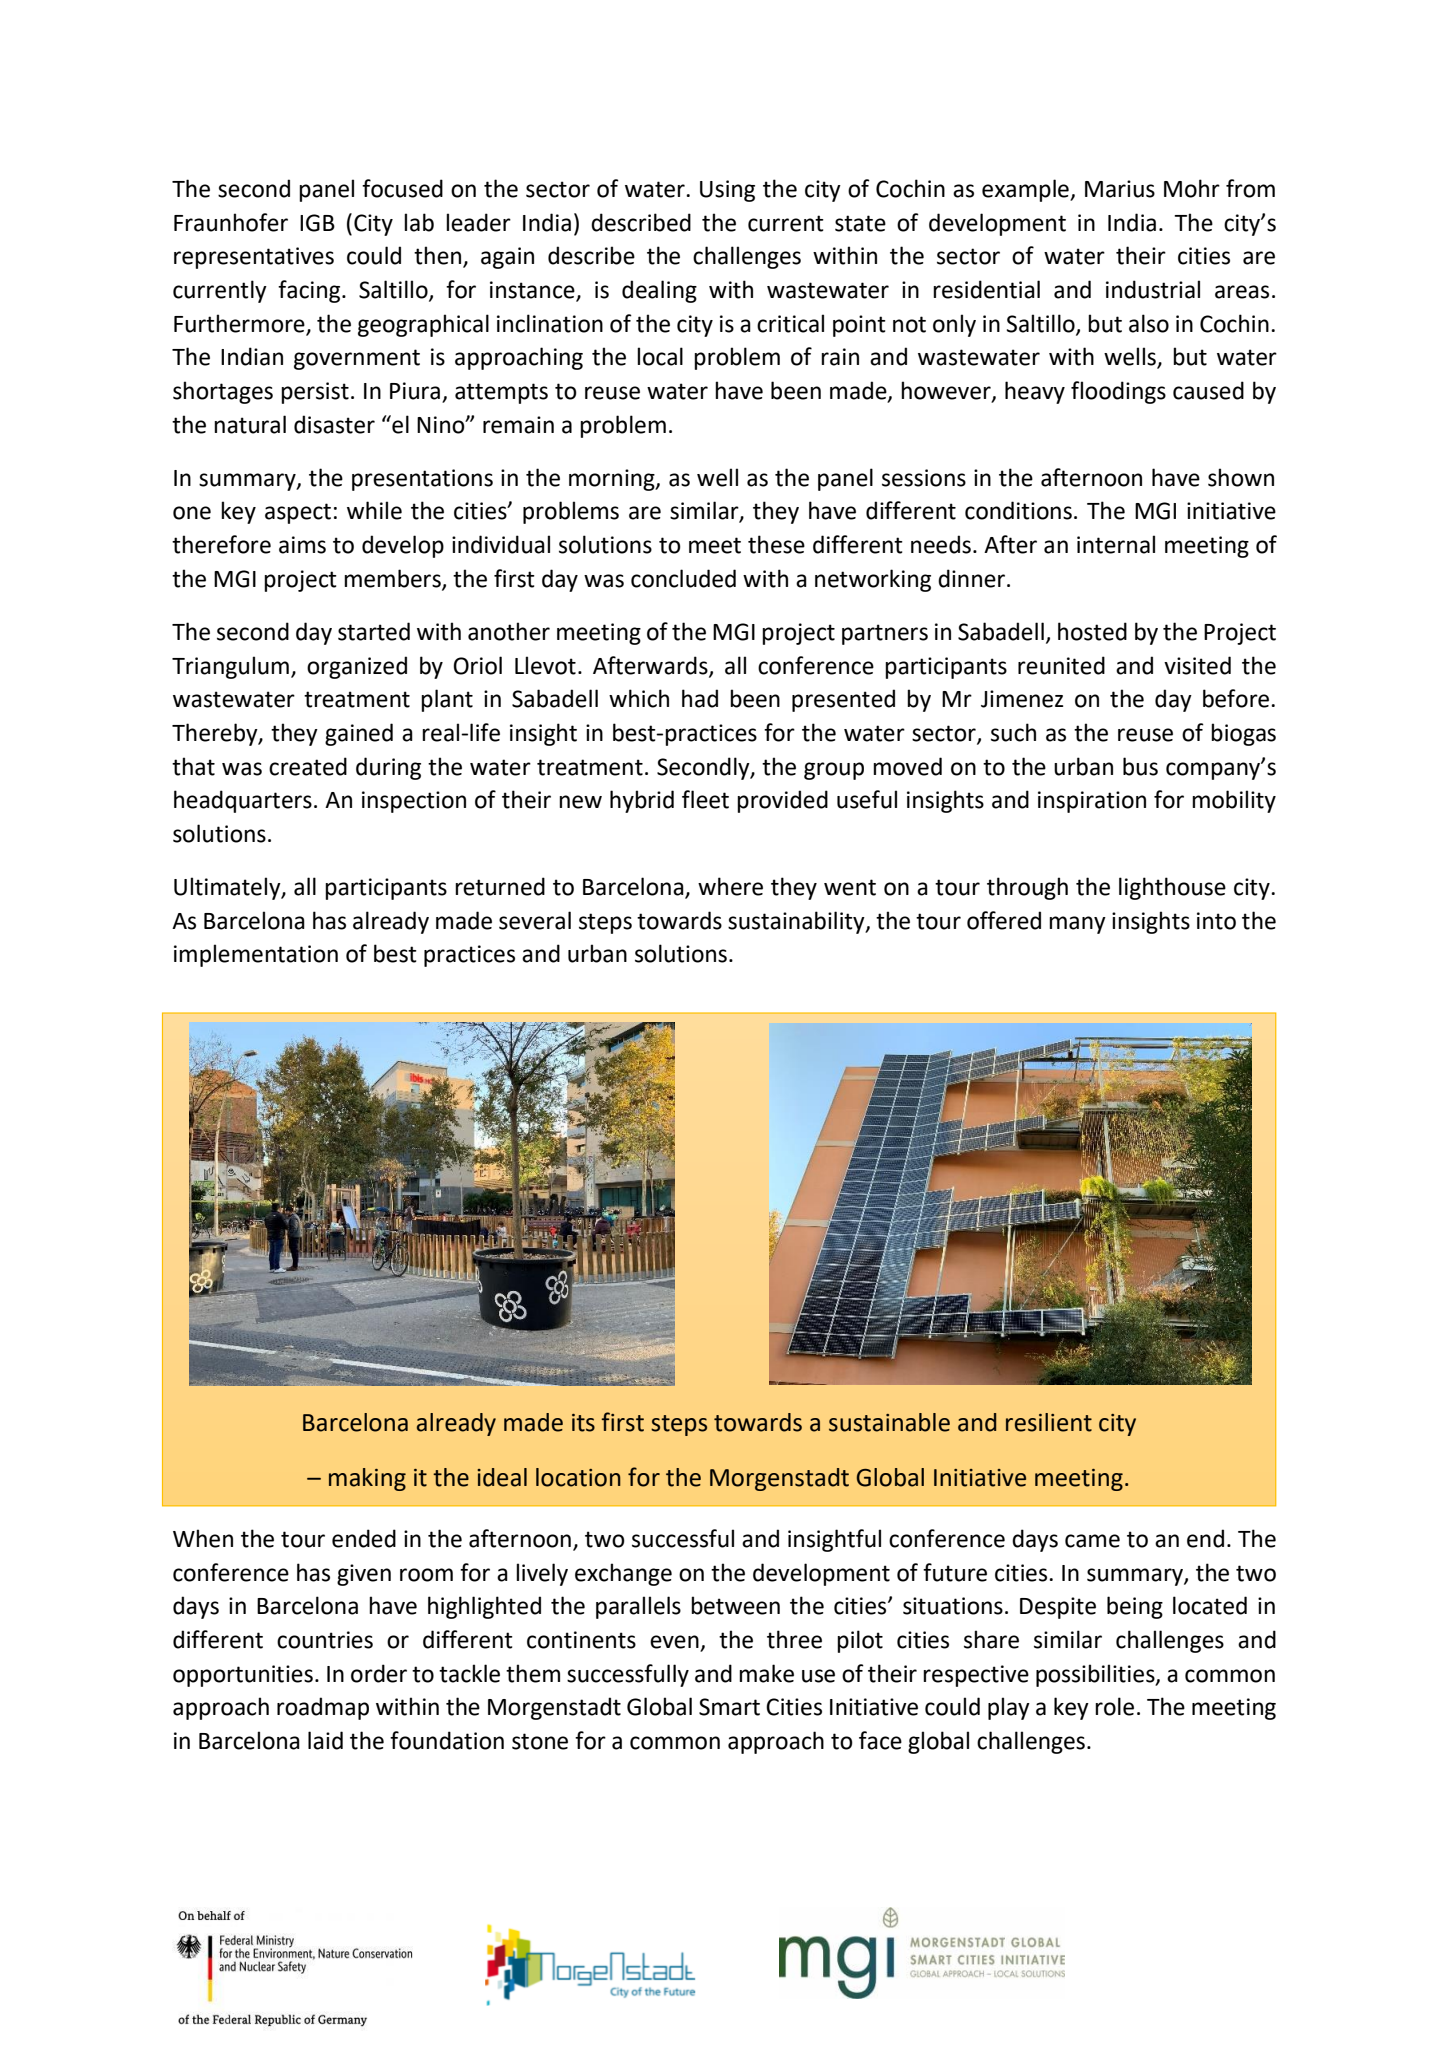  Describe the element at coordinates (256, 955) in the document. I see `implementation` at that location.
